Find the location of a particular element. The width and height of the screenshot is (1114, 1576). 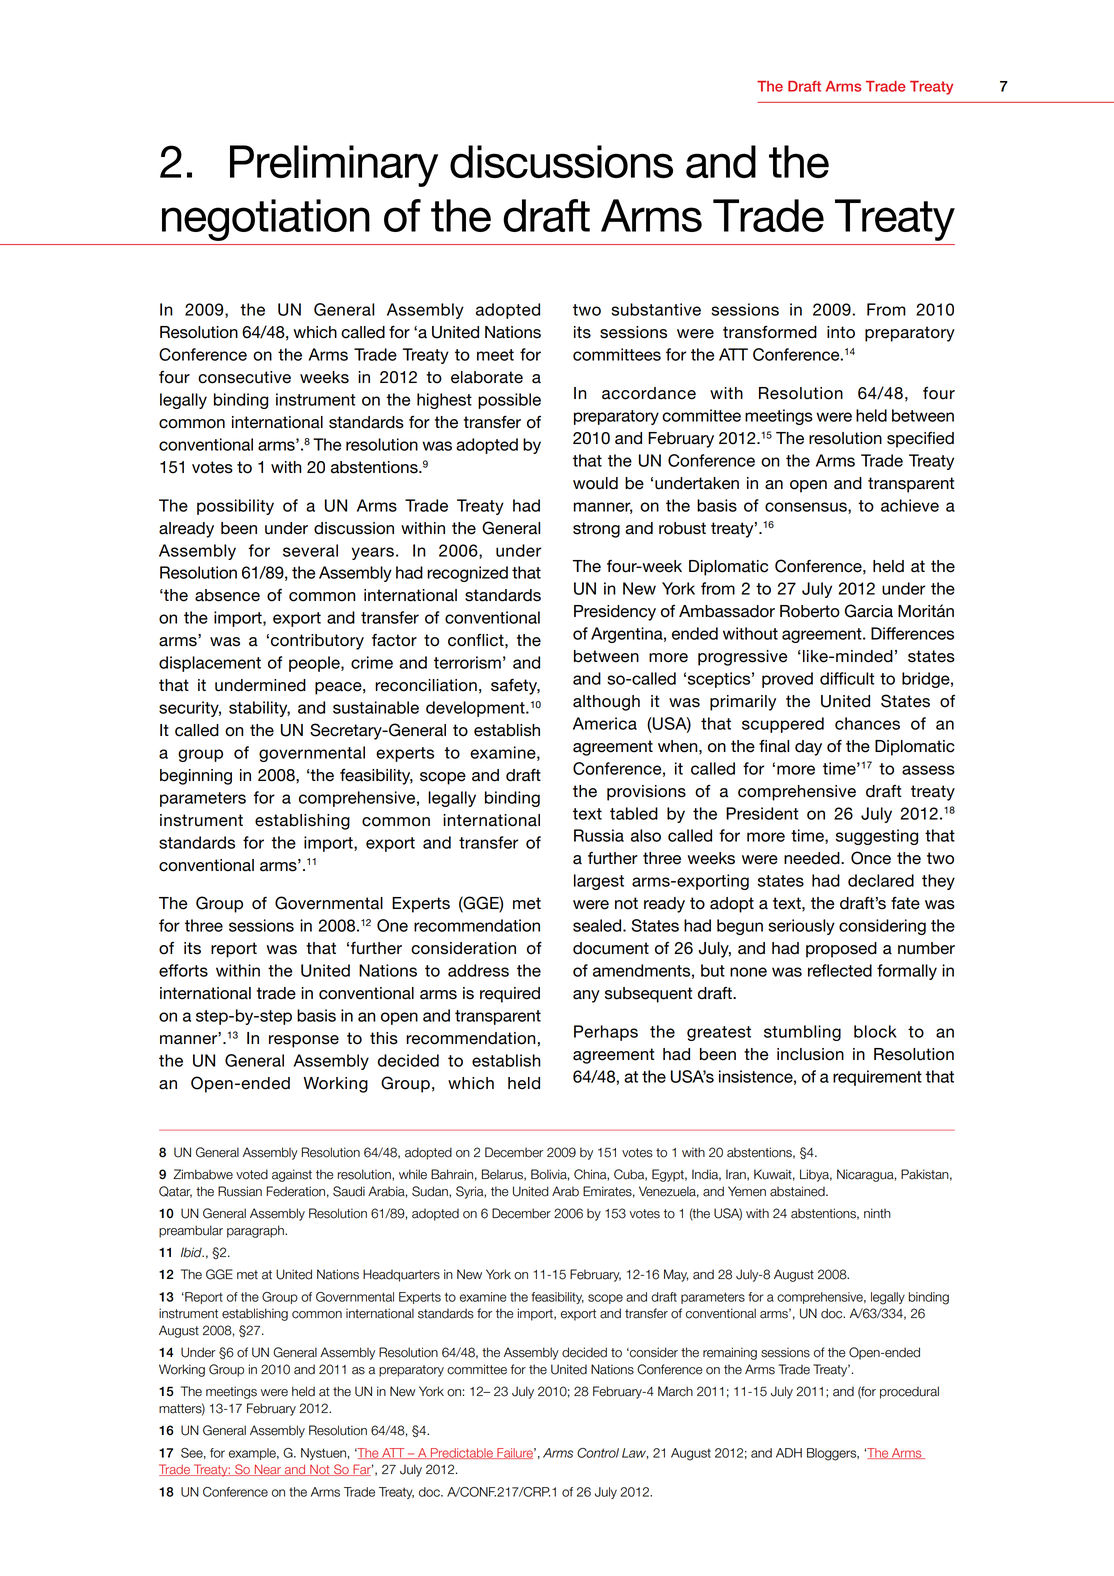

tabled is located at coordinates (634, 813).
